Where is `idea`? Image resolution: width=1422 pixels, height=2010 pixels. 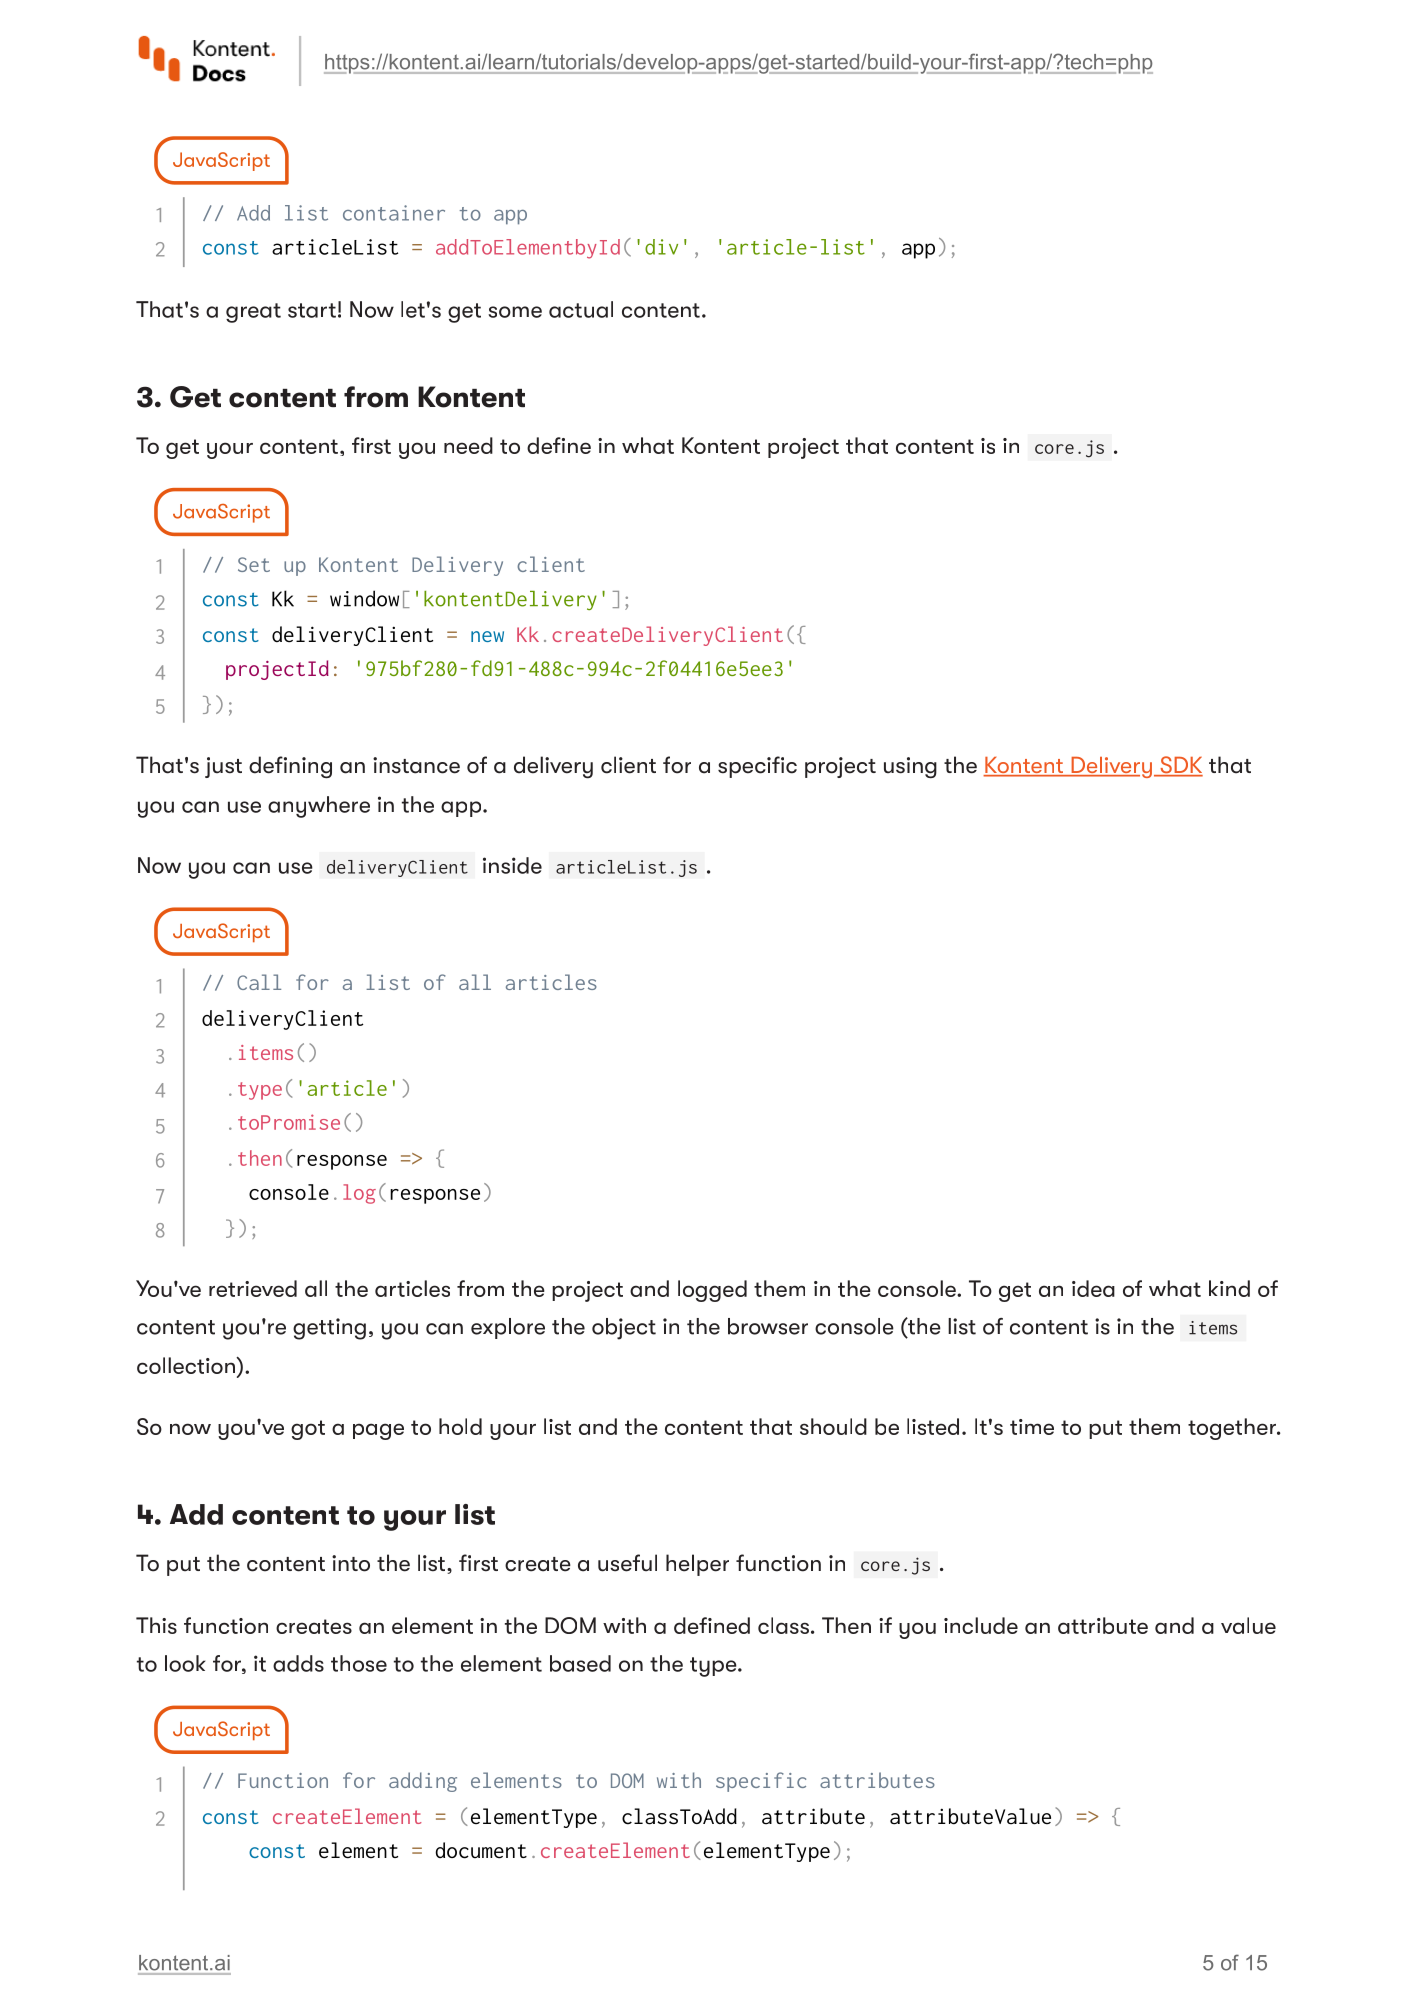
idea is located at coordinates (1093, 1288).
